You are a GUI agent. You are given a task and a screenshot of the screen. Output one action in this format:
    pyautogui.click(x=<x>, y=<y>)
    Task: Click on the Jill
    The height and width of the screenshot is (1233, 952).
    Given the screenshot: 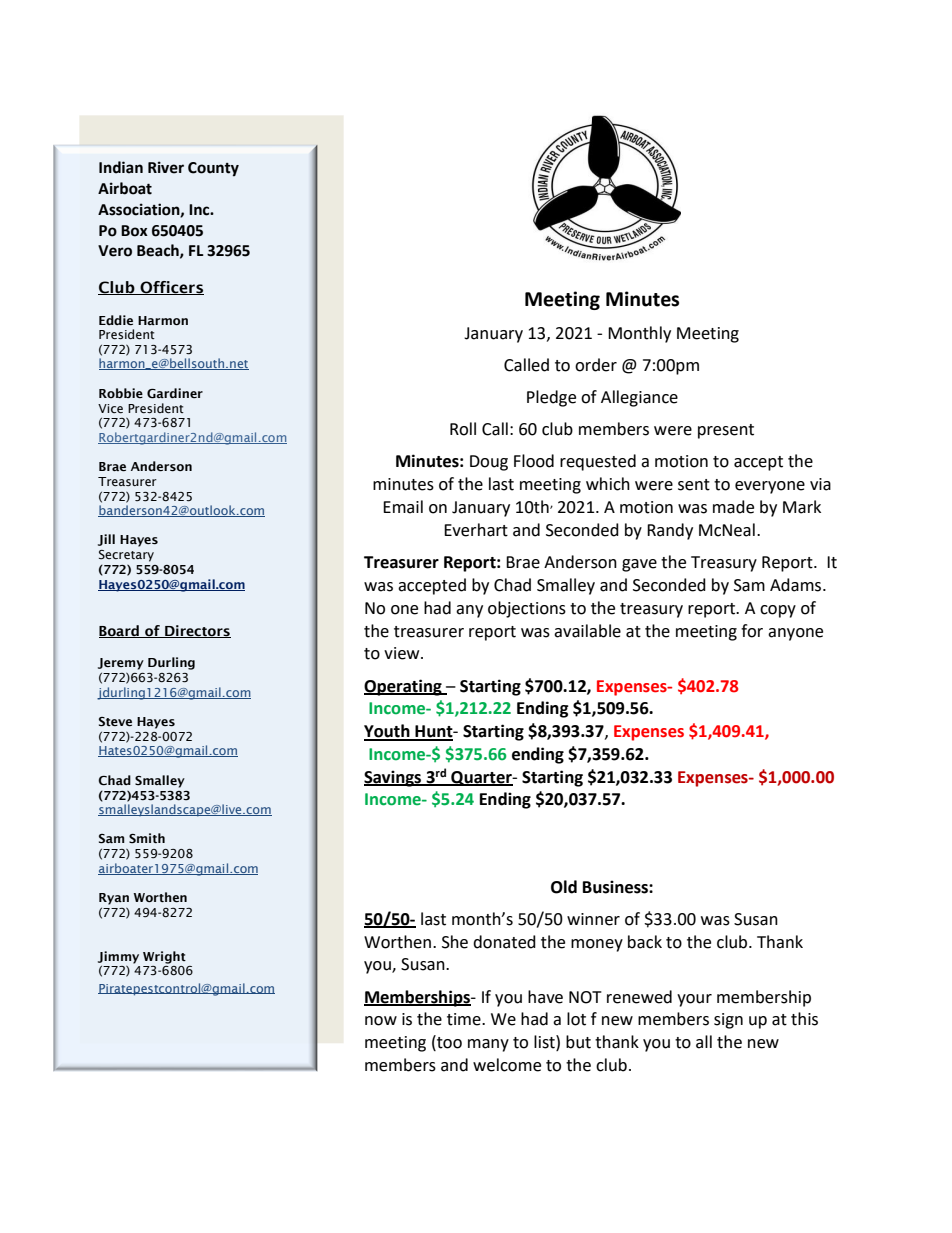 What is the action you would take?
    pyautogui.click(x=106, y=540)
